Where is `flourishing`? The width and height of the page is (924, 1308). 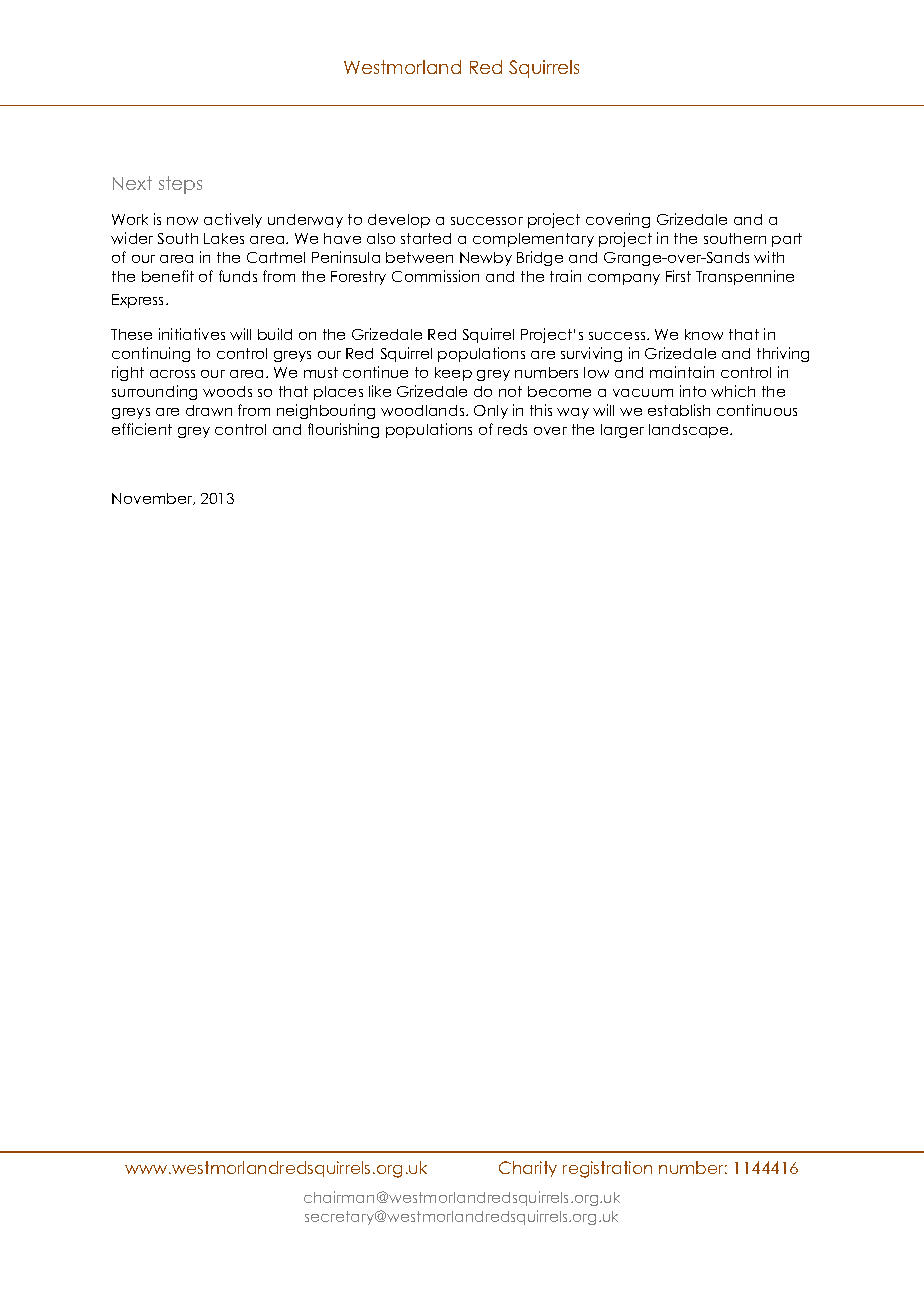
flourishing is located at coordinates (343, 430).
